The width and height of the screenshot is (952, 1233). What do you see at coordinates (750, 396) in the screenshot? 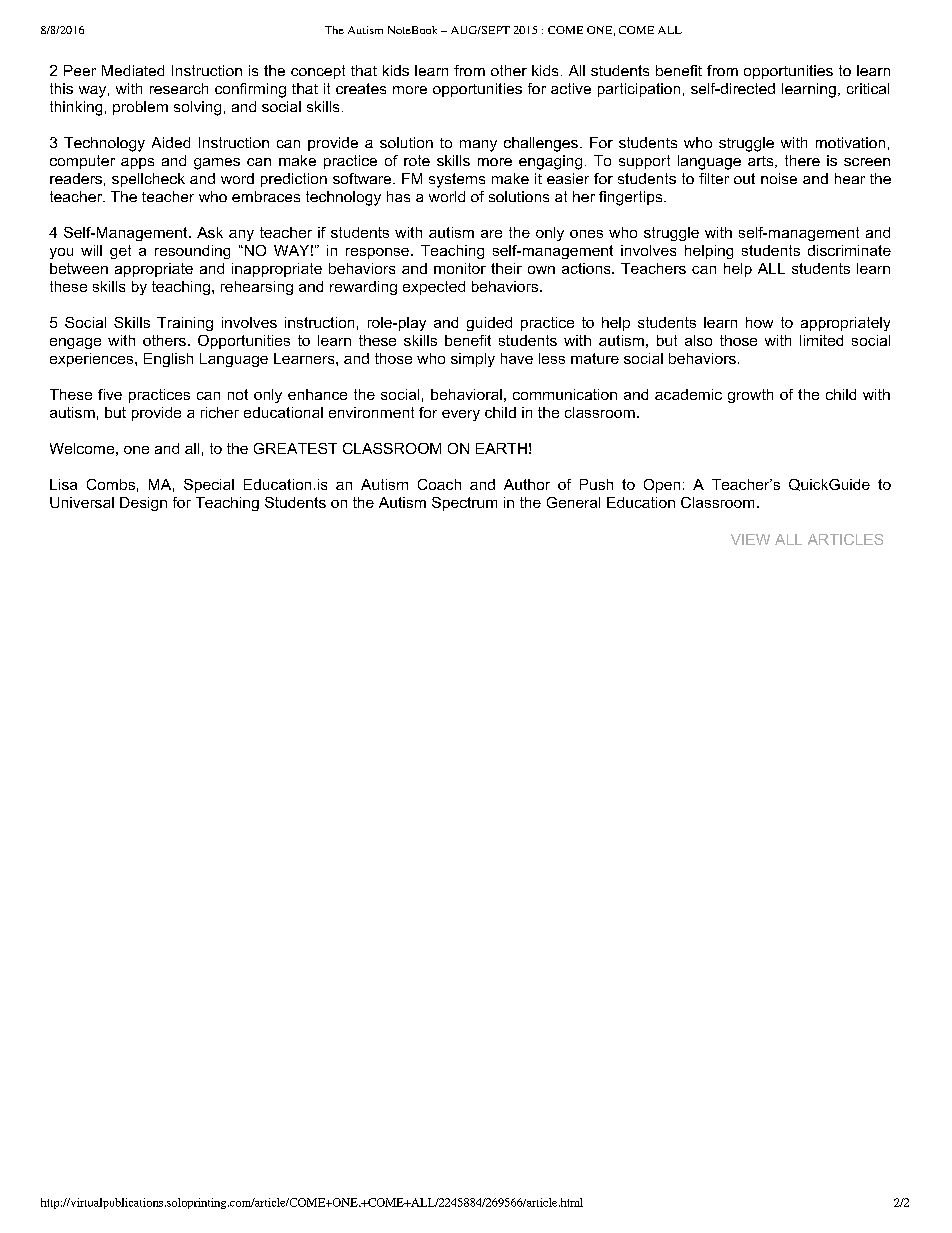
I see `growth` at bounding box center [750, 396].
